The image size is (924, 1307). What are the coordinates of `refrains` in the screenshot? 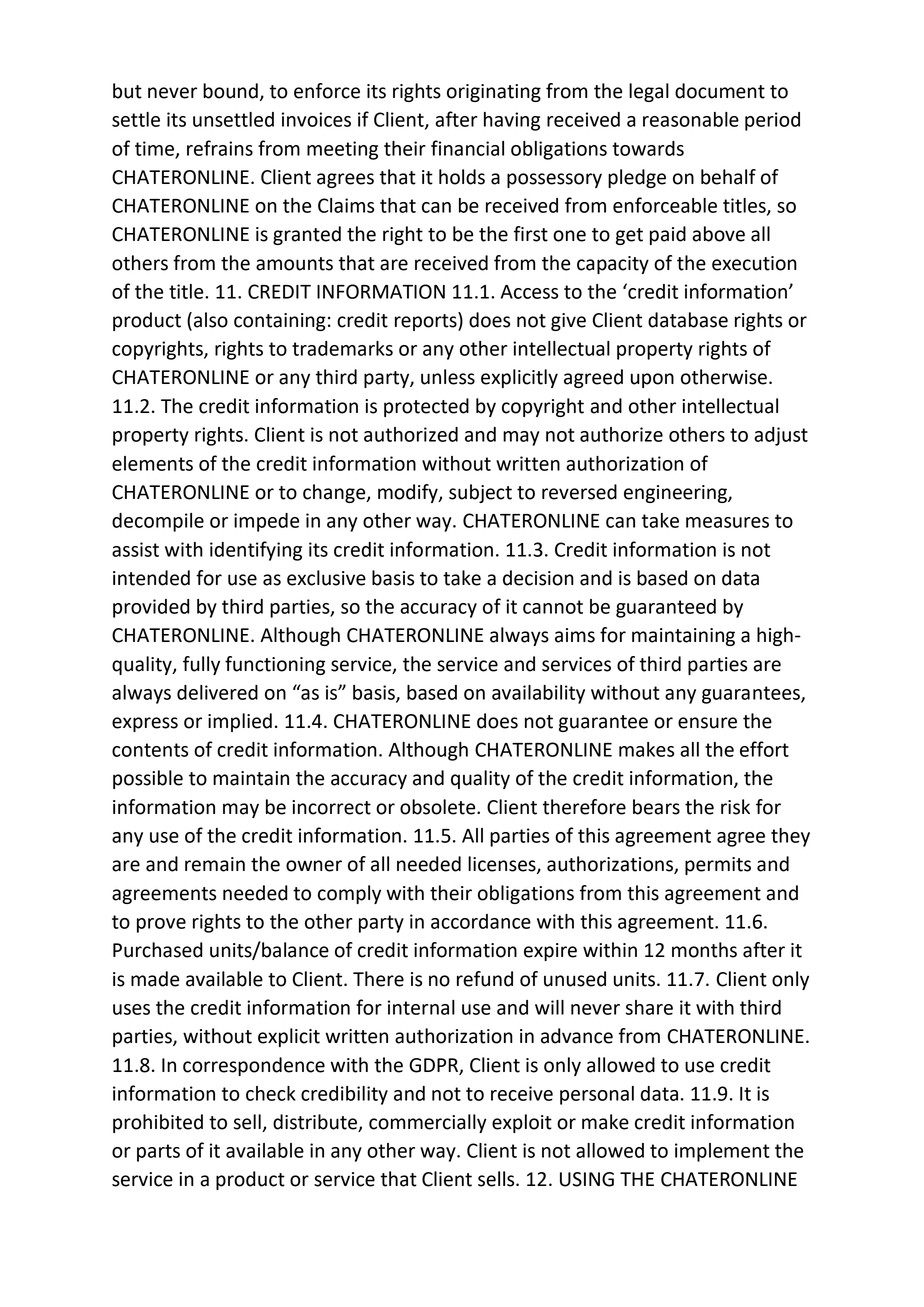 It's located at (220, 148).
